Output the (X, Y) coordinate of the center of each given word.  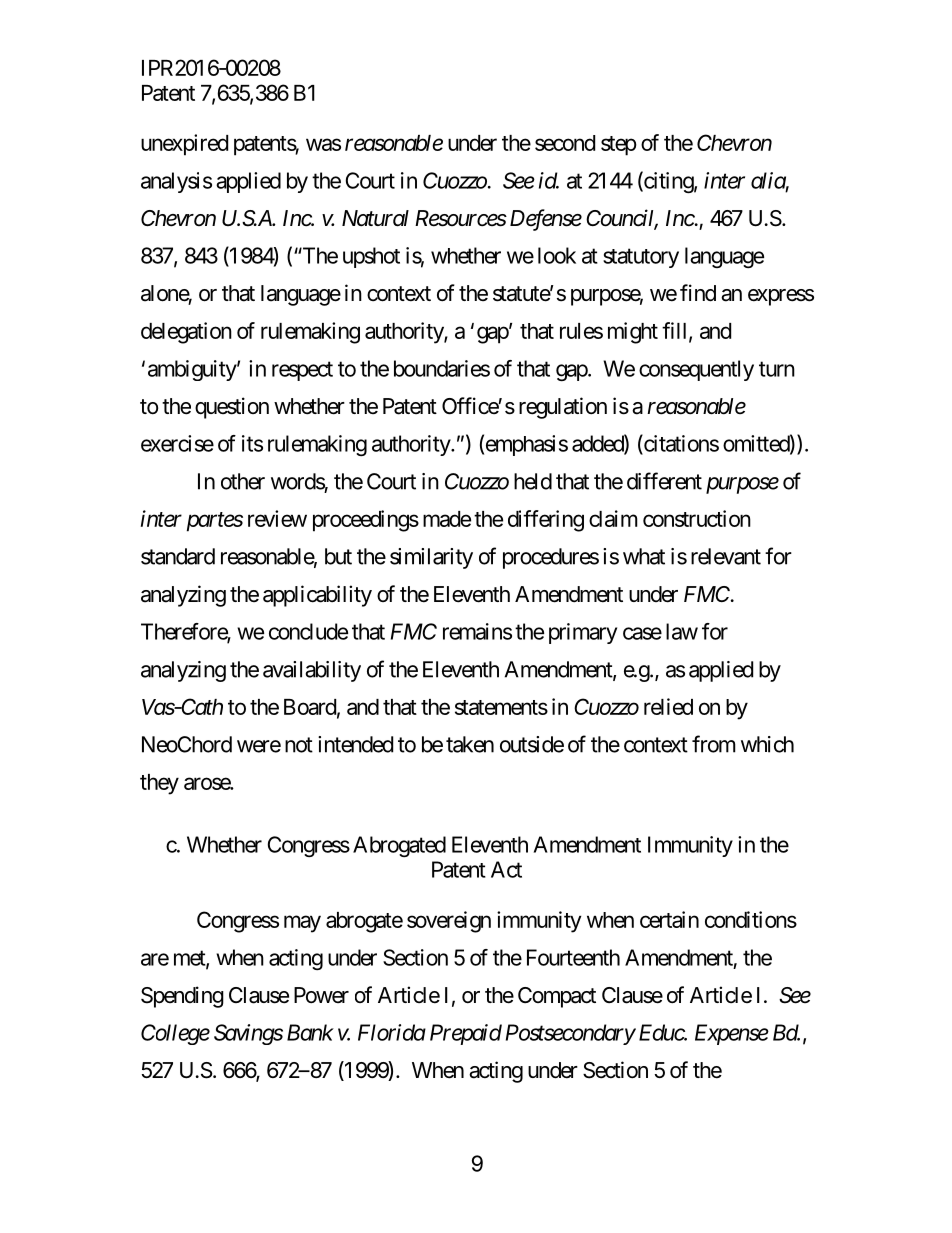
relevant (726, 556)
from (714, 744)
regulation (563, 408)
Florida (392, 1032)
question (232, 408)
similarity (431, 558)
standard (178, 556)
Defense (546, 220)
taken (470, 744)
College (175, 1034)
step (619, 146)
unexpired (184, 145)
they (159, 784)
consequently (696, 370)
